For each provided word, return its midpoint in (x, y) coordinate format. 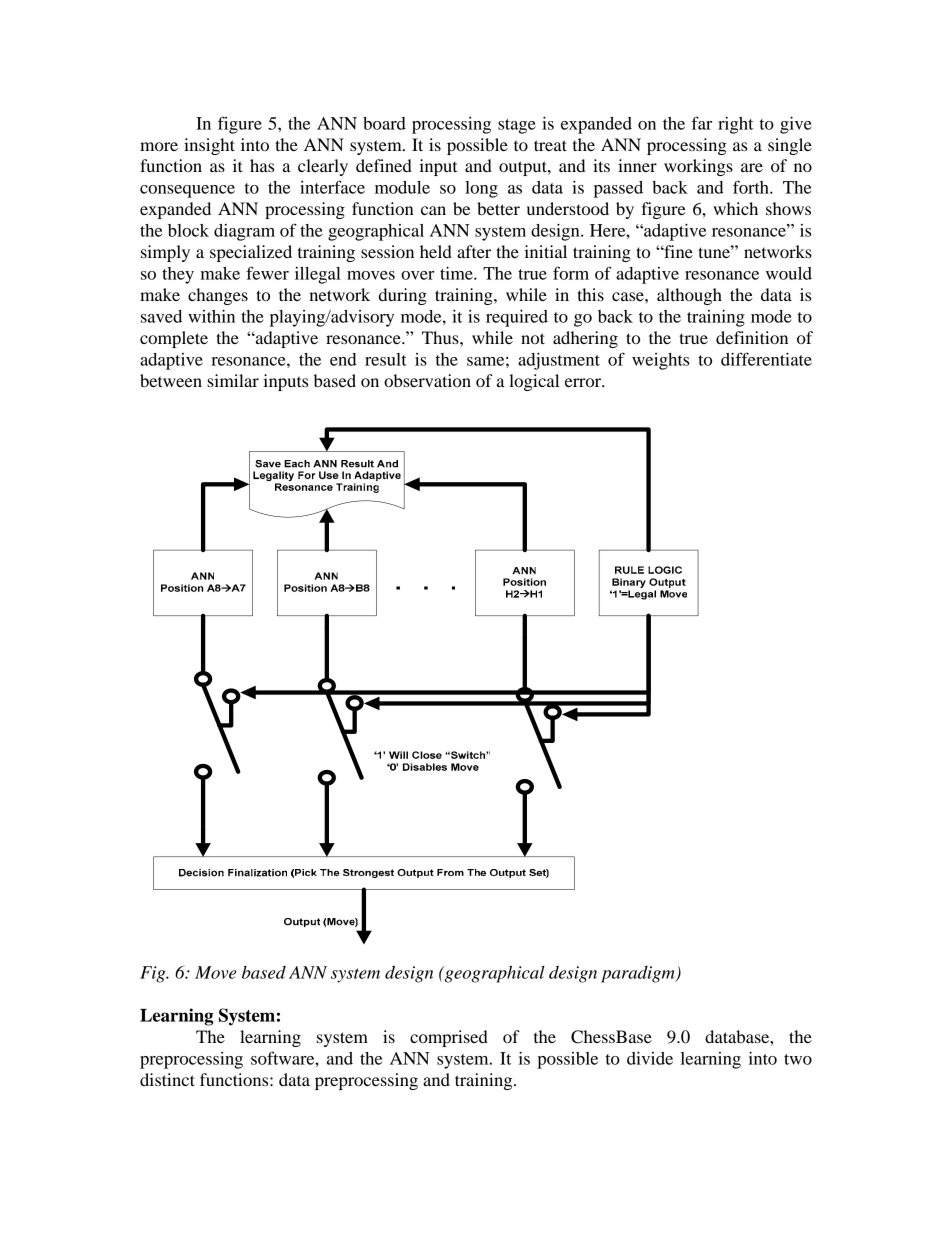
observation (427, 380)
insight (209, 146)
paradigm (639, 974)
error (584, 382)
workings (698, 167)
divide (650, 1058)
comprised (449, 1038)
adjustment (559, 361)
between (171, 380)
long (481, 189)
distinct (167, 1079)
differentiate (766, 359)
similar (233, 380)
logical (534, 382)
